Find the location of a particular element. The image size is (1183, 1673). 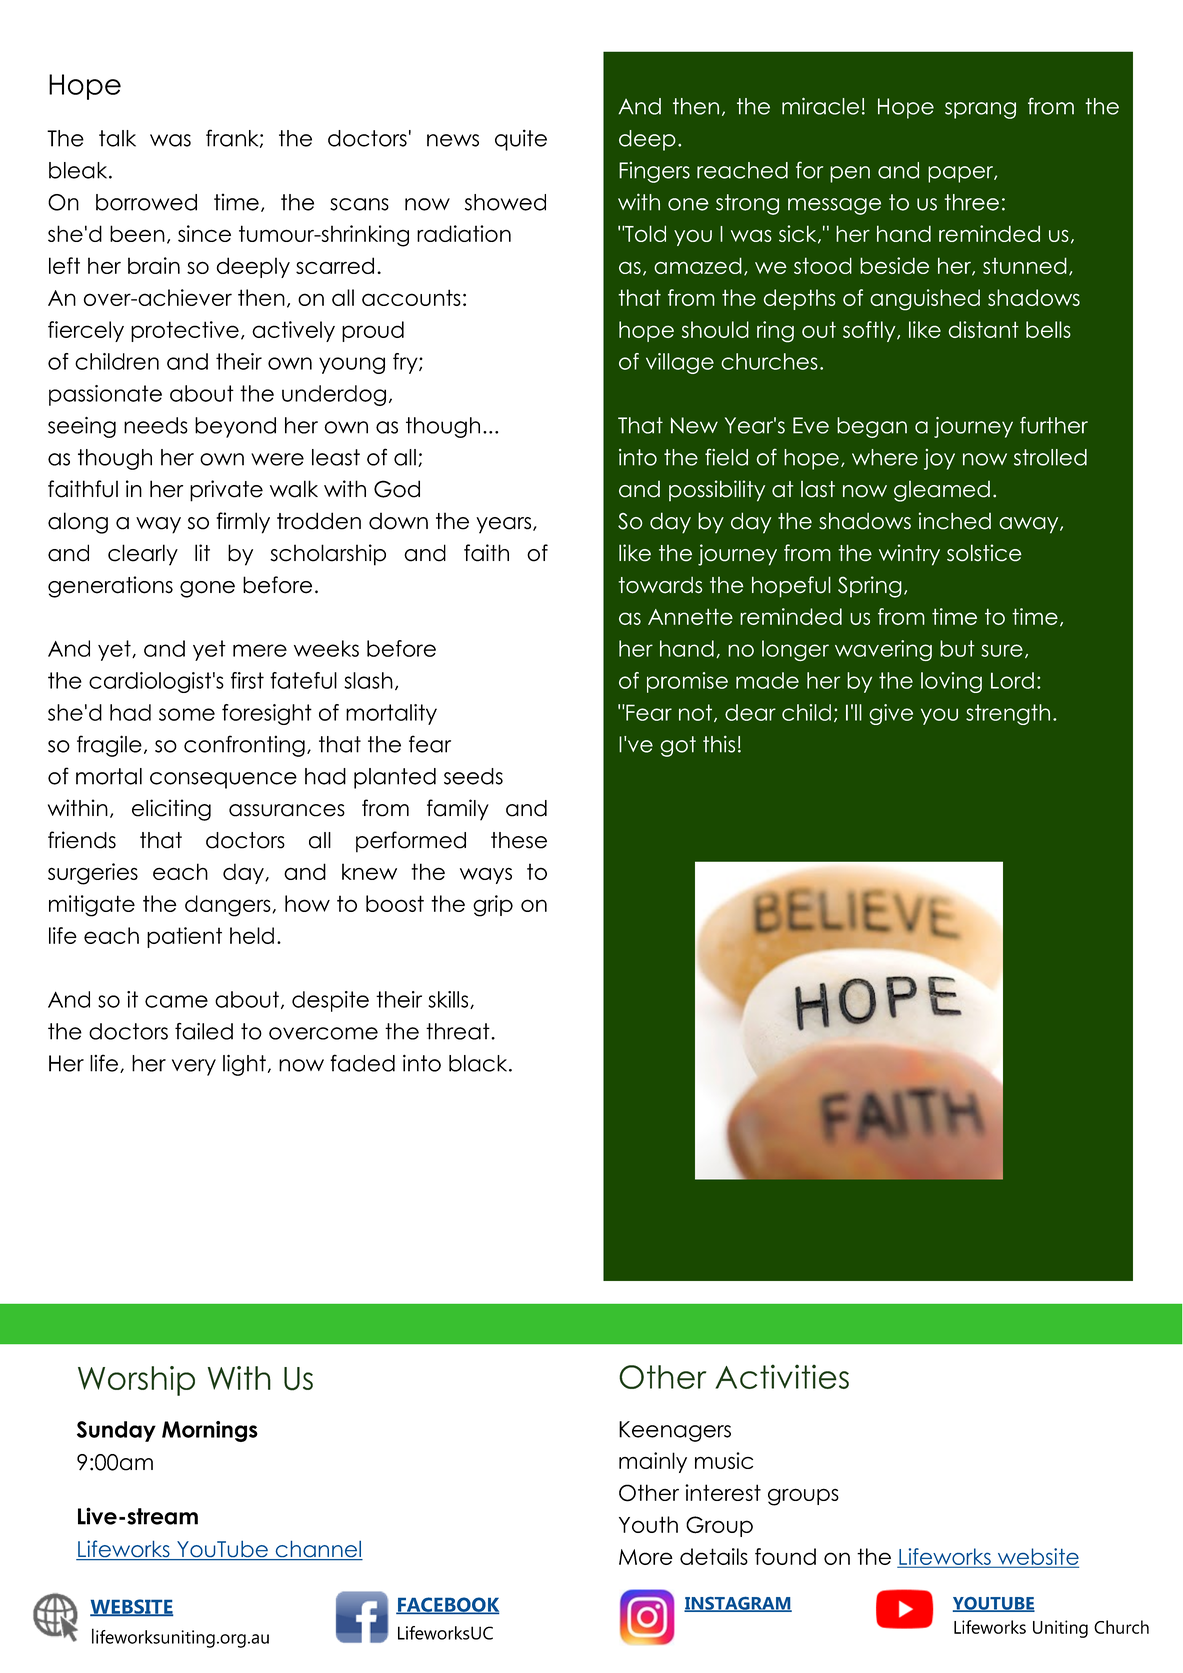

private is located at coordinates (226, 491).
